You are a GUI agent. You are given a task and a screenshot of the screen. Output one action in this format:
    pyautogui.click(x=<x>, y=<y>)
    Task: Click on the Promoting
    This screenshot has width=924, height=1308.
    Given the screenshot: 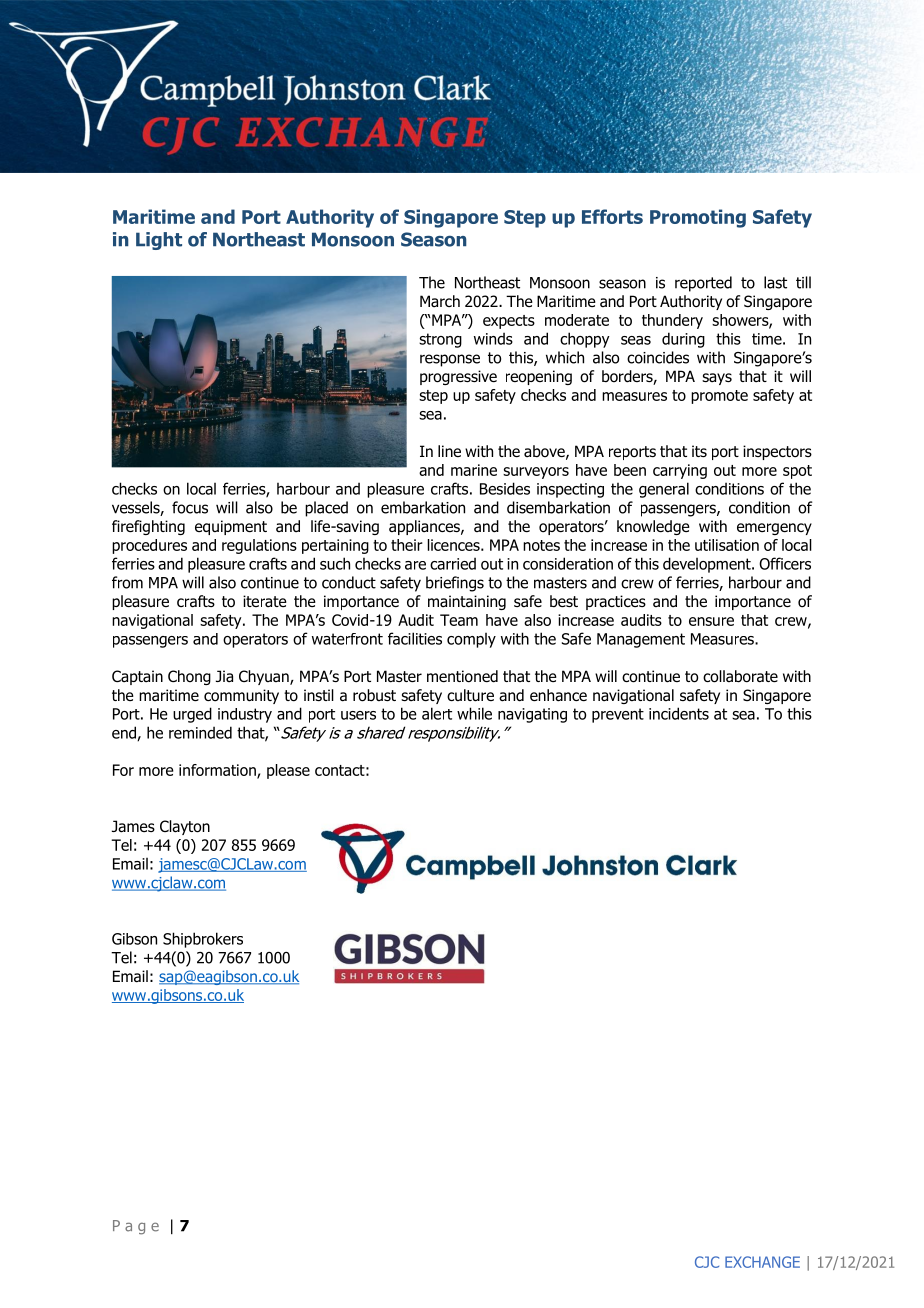 What is the action you would take?
    pyautogui.click(x=698, y=218)
